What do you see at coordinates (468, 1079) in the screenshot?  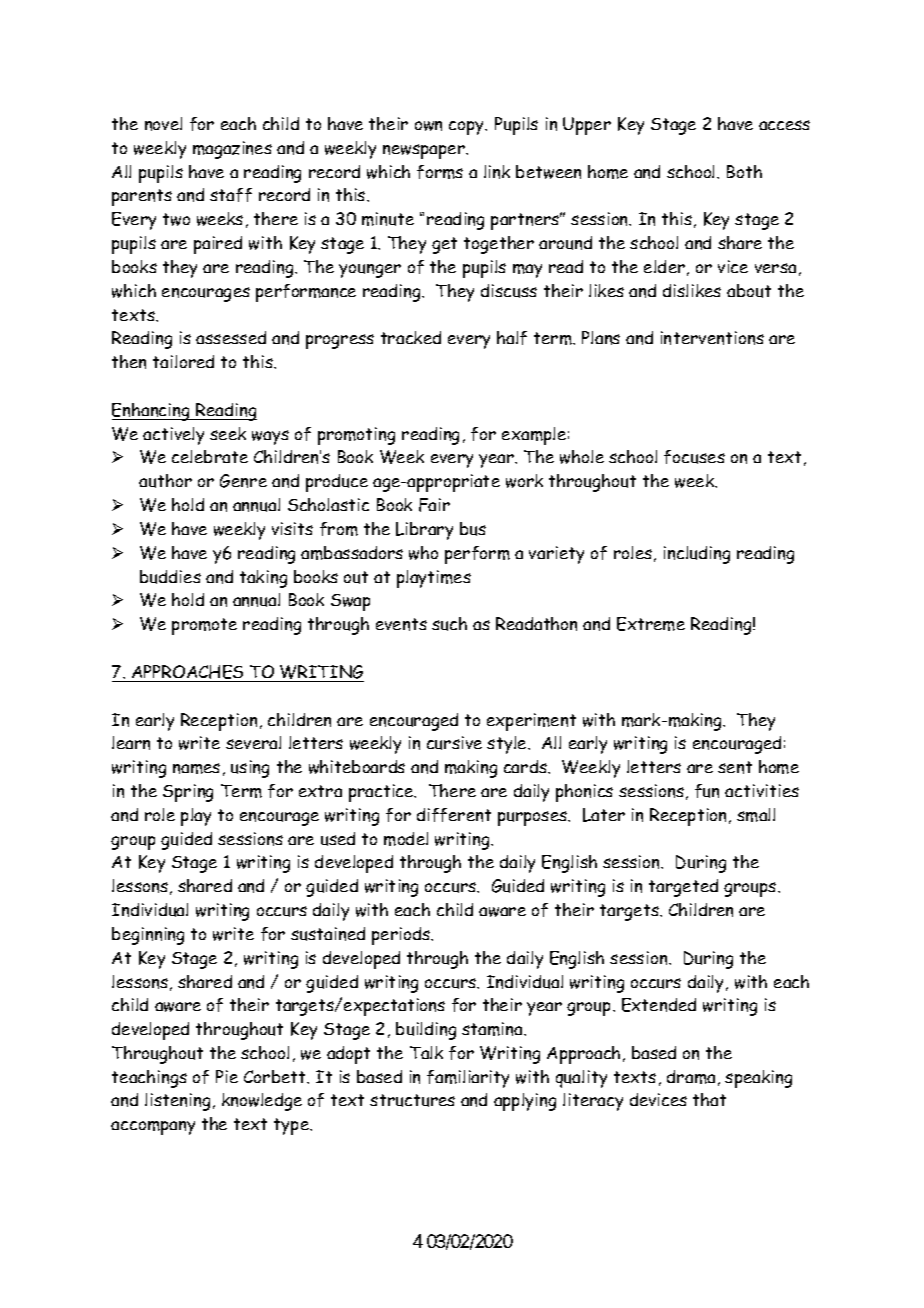 I see `familiarity` at bounding box center [468, 1079].
